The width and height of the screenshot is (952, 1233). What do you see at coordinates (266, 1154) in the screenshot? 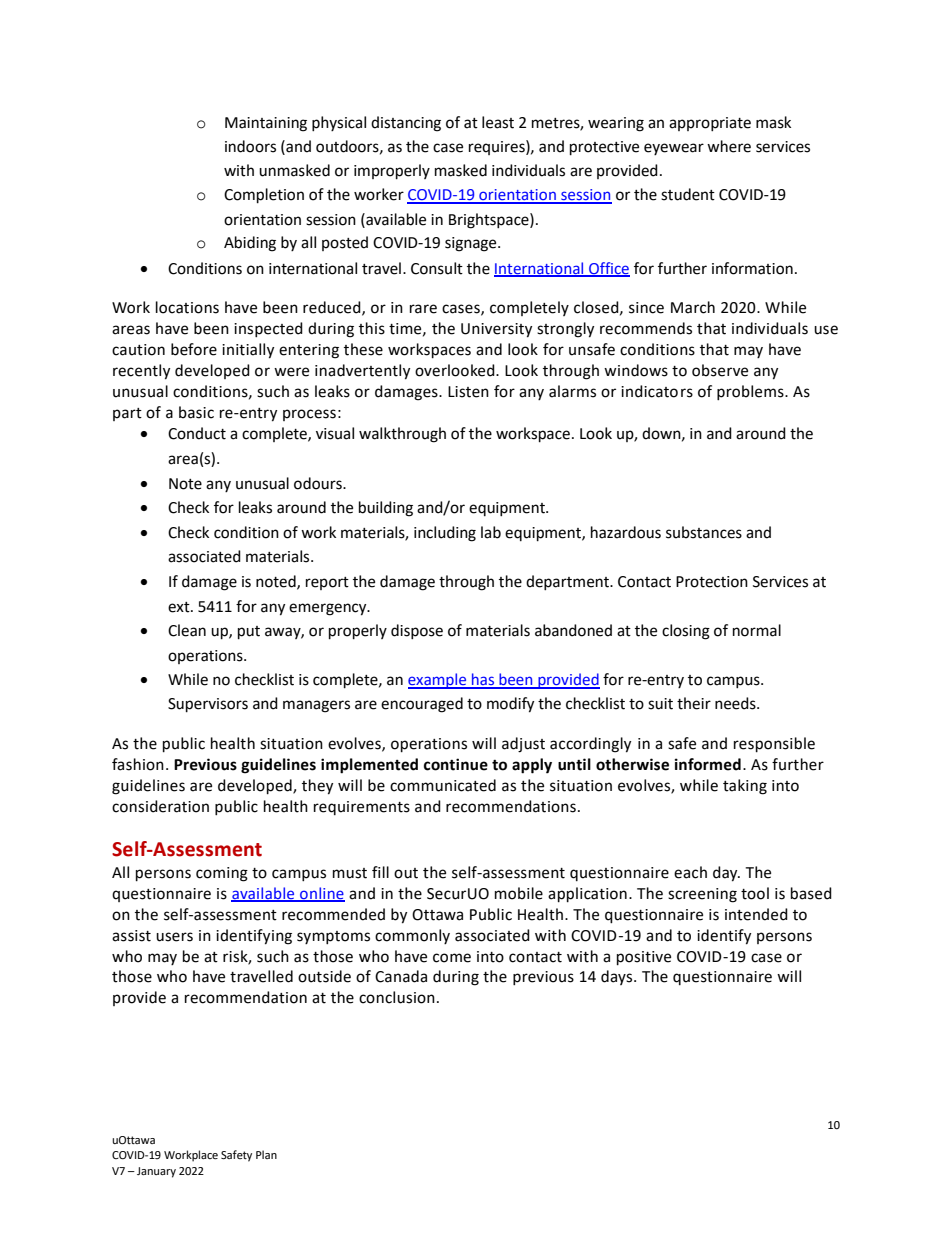
I see `Plan` at bounding box center [266, 1154].
